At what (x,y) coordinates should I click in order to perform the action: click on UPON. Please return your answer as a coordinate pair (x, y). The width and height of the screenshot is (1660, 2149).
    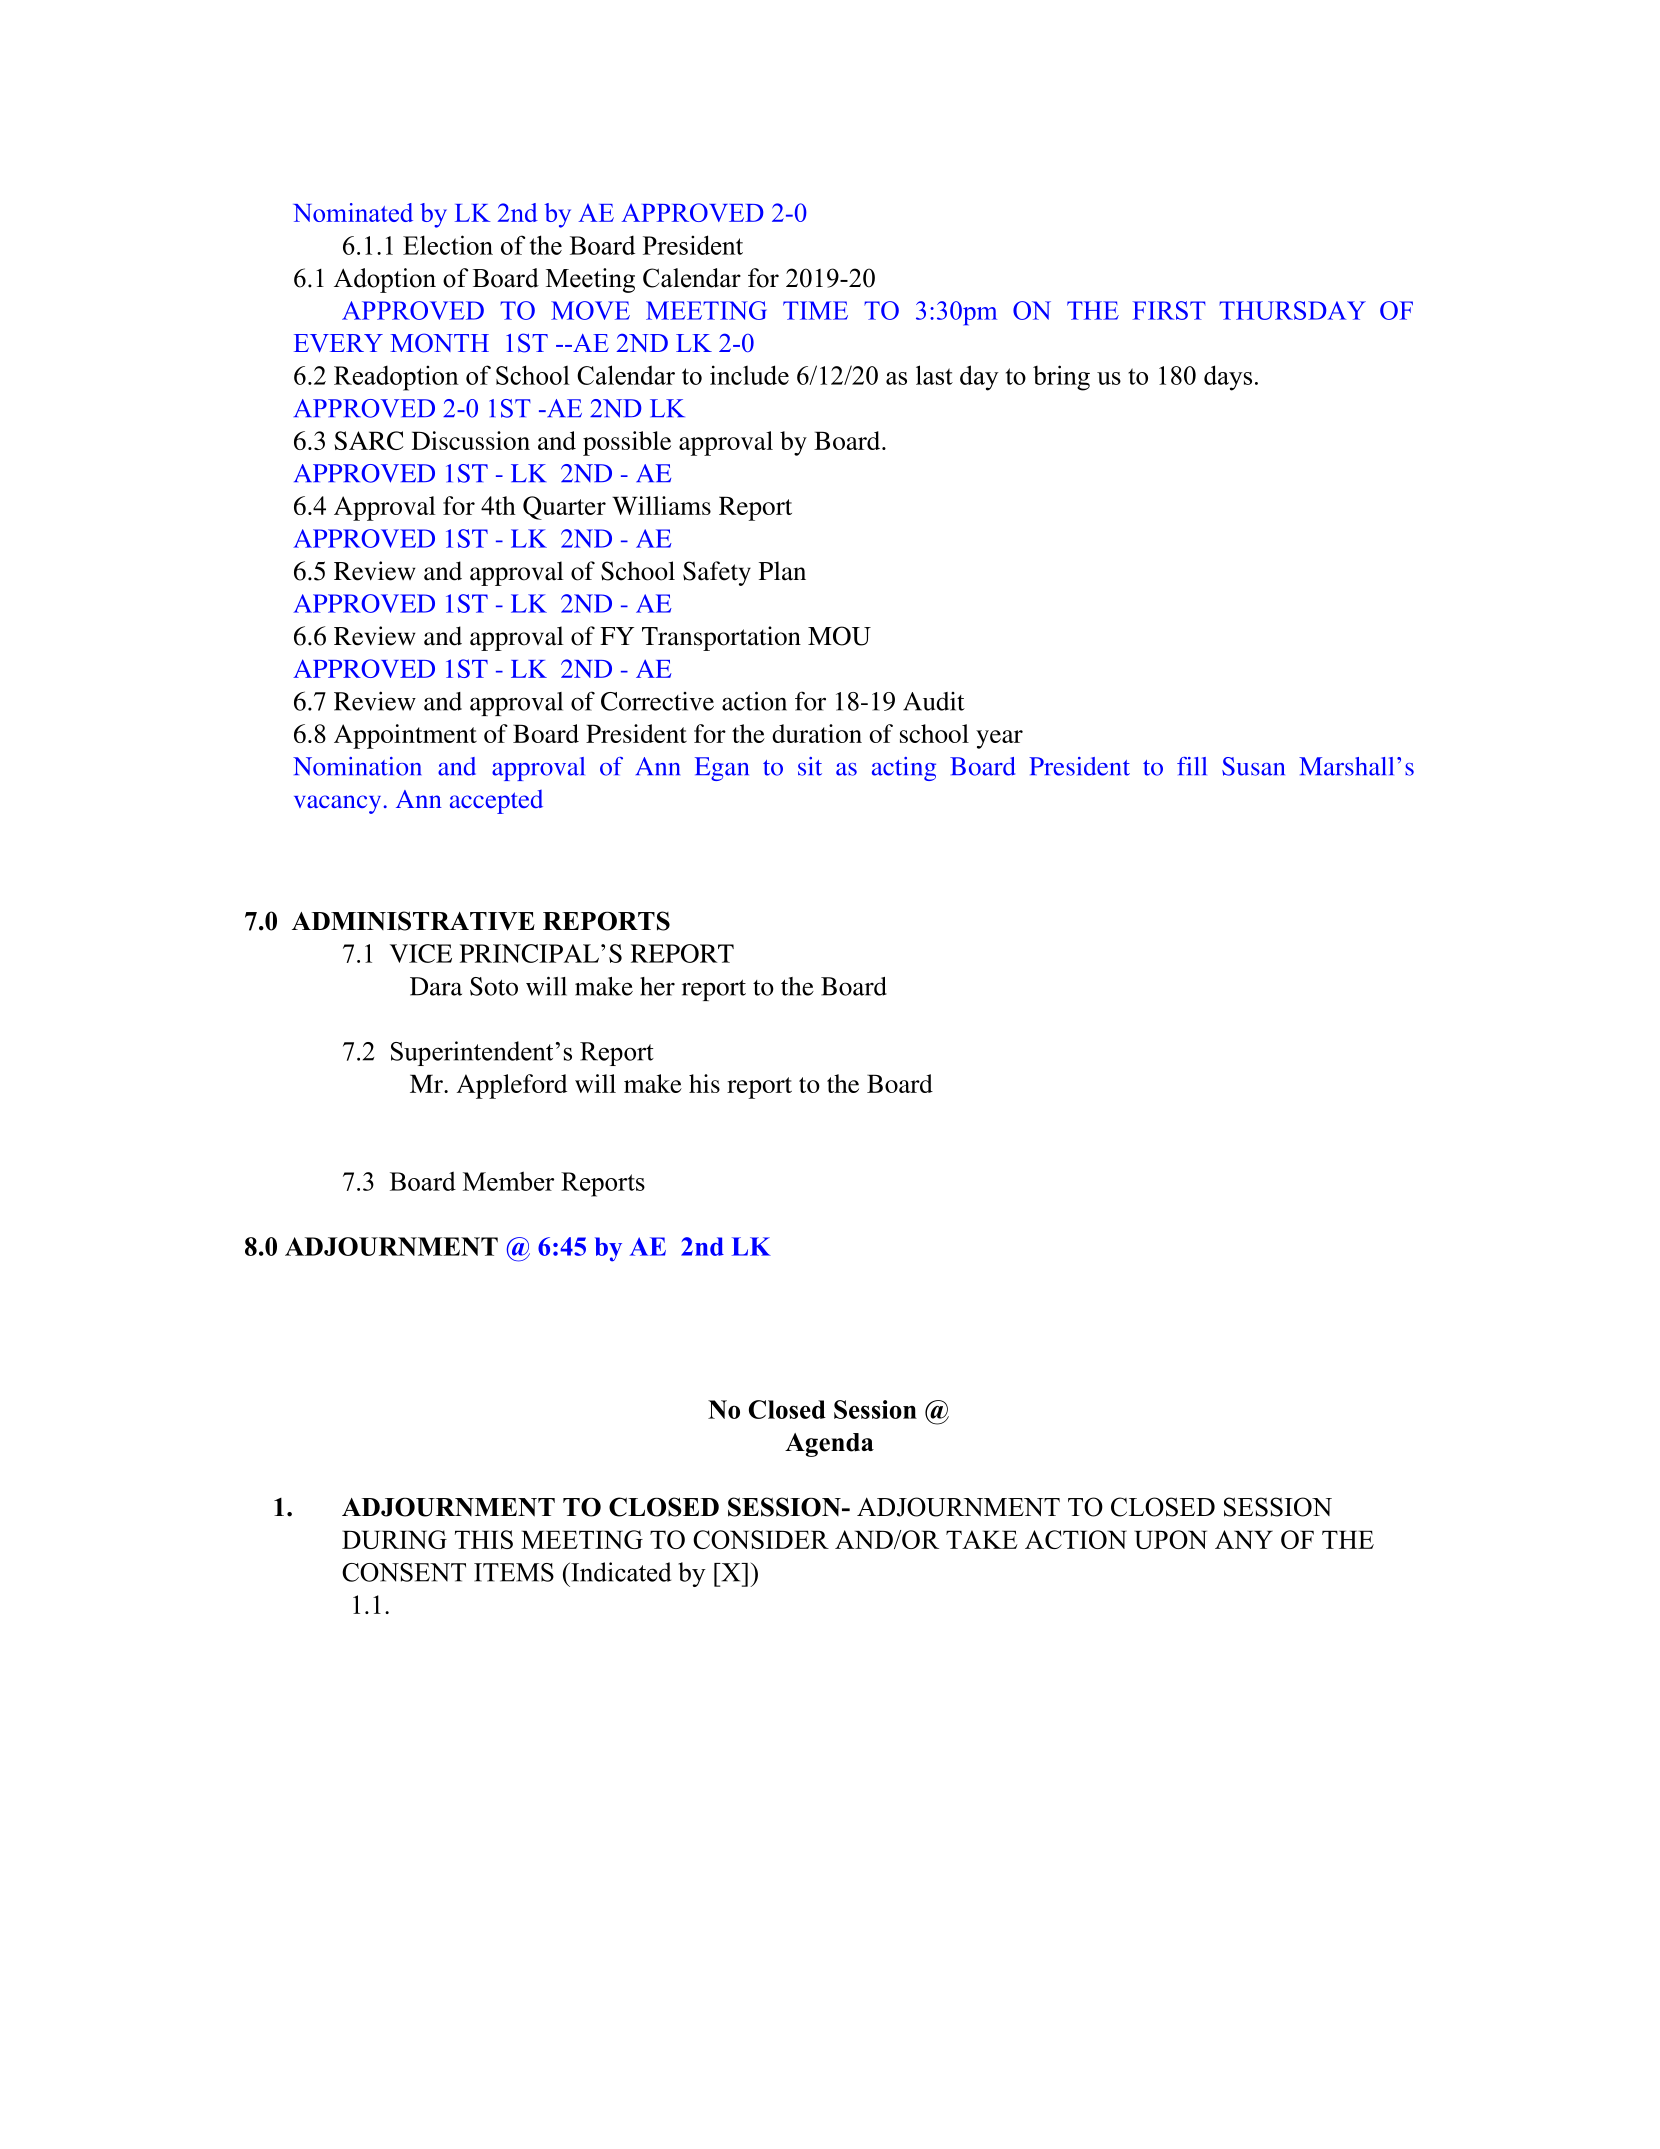
    Looking at the image, I should click on (1170, 1539).
